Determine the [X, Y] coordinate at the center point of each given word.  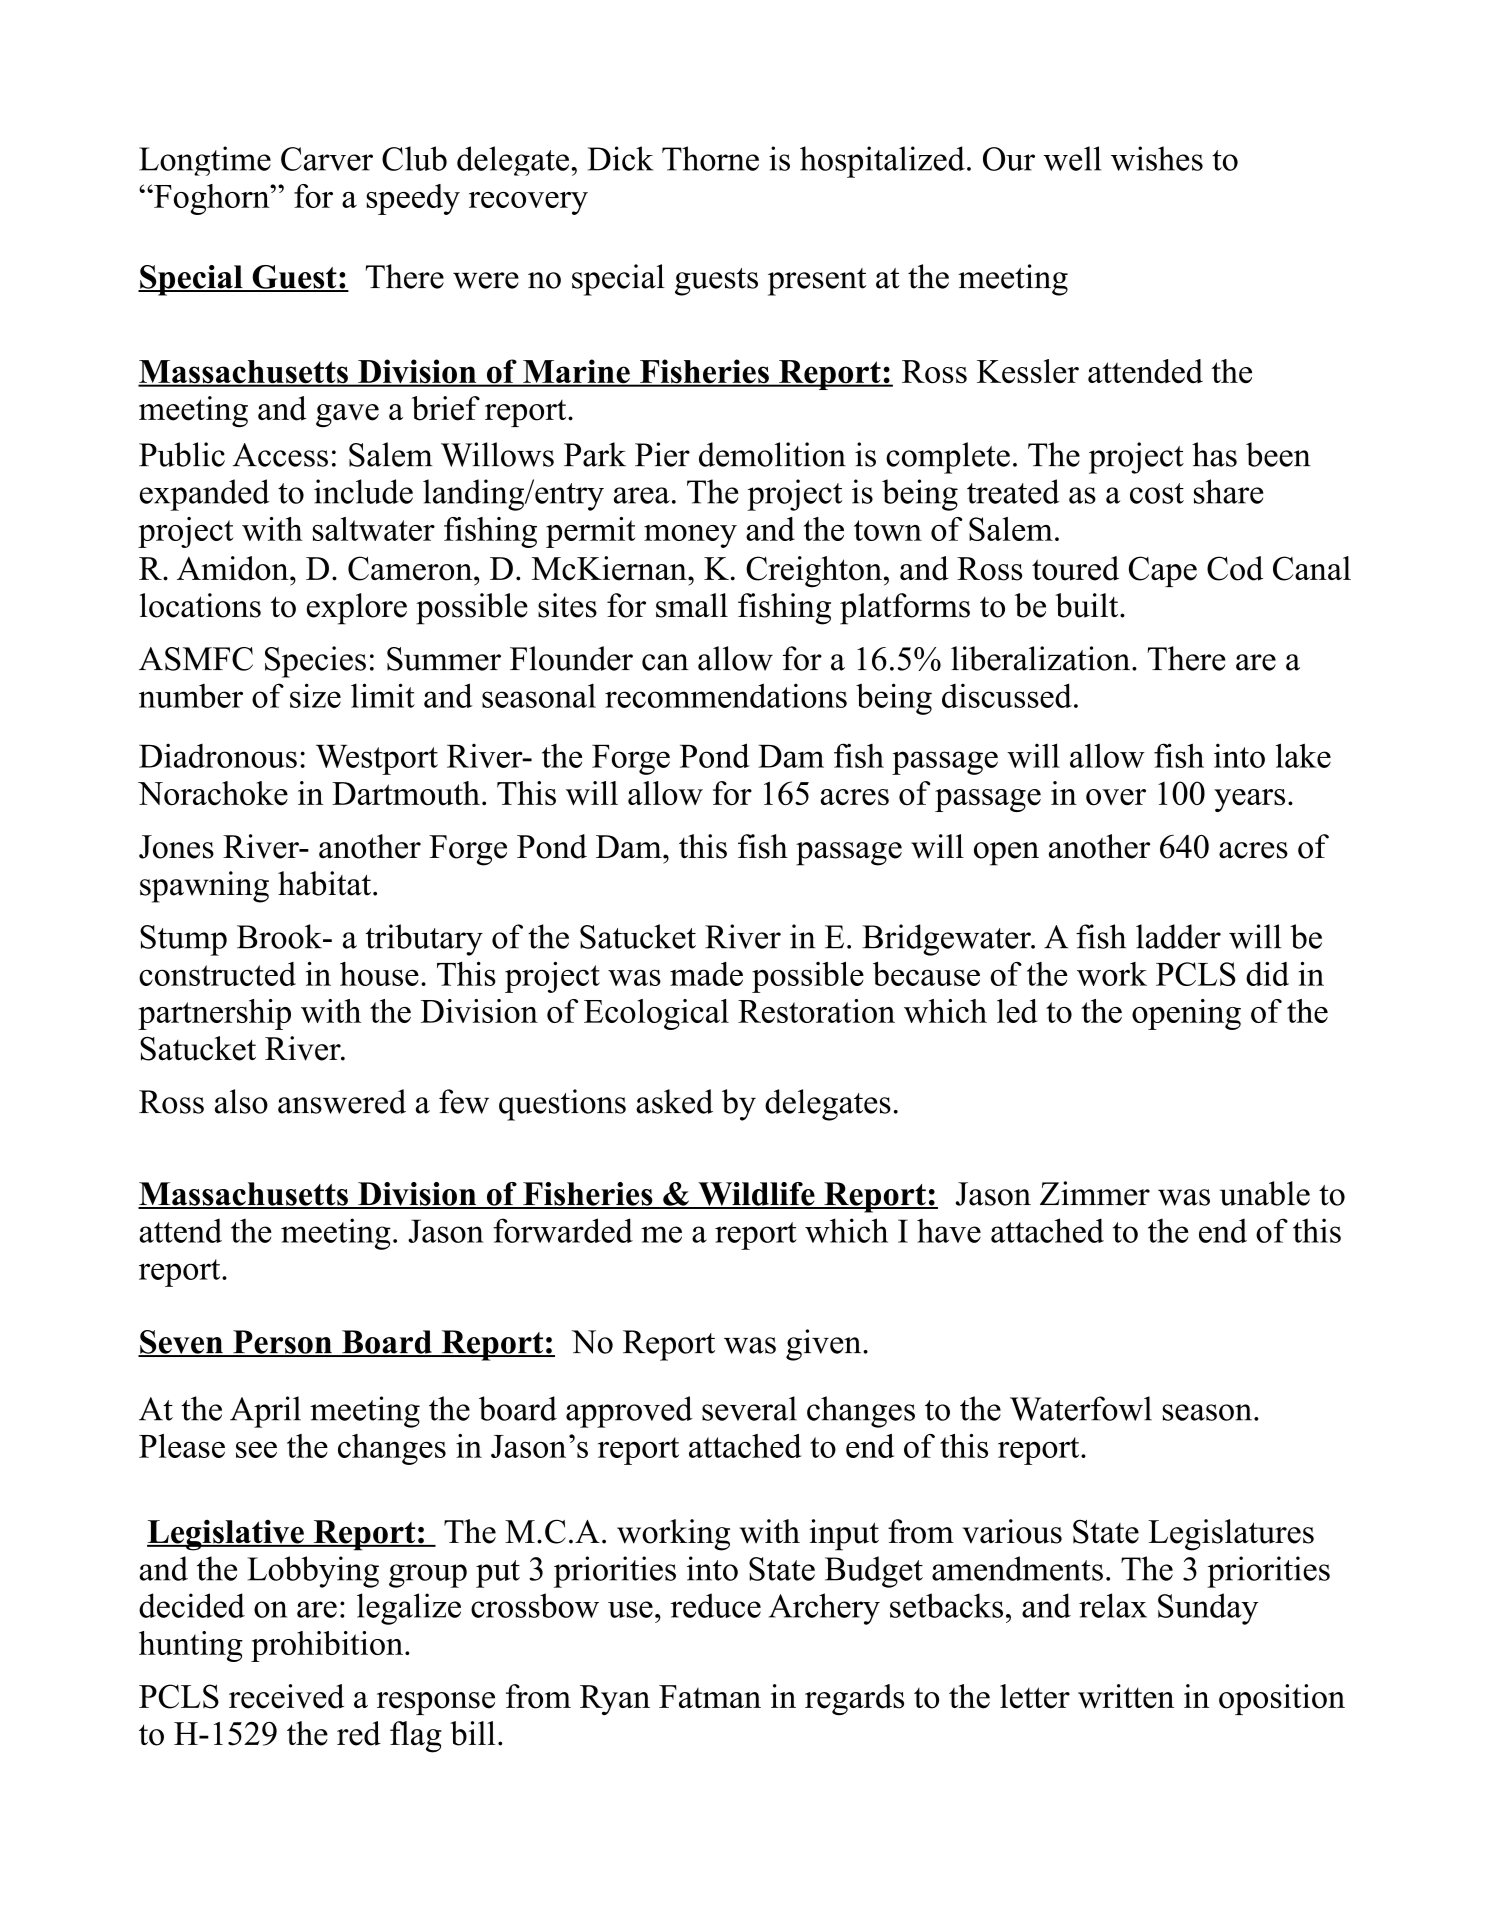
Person [282, 1343]
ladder [1178, 936]
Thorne [710, 158]
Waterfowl [1081, 1408]
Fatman [710, 1696]
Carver [327, 159]
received [286, 1696]
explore [357, 609]
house [379, 974]
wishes [1157, 158]
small [692, 605]
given [825, 1345]
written [1126, 1696]
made [706, 974]
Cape [1163, 571]
